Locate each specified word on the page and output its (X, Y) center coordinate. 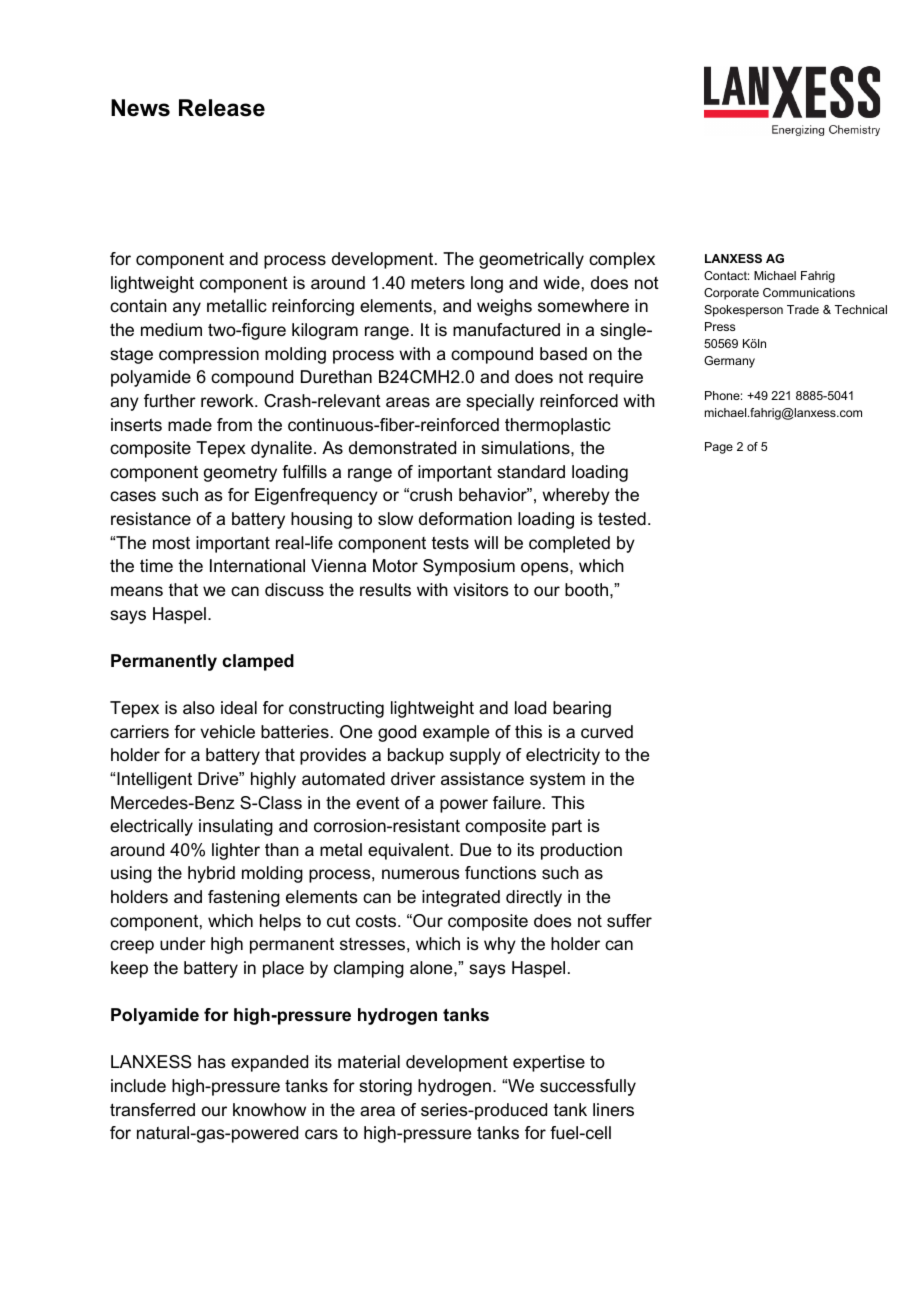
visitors (481, 590)
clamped (258, 662)
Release (222, 108)
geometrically (531, 260)
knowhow (269, 1110)
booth (586, 590)
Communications (809, 292)
